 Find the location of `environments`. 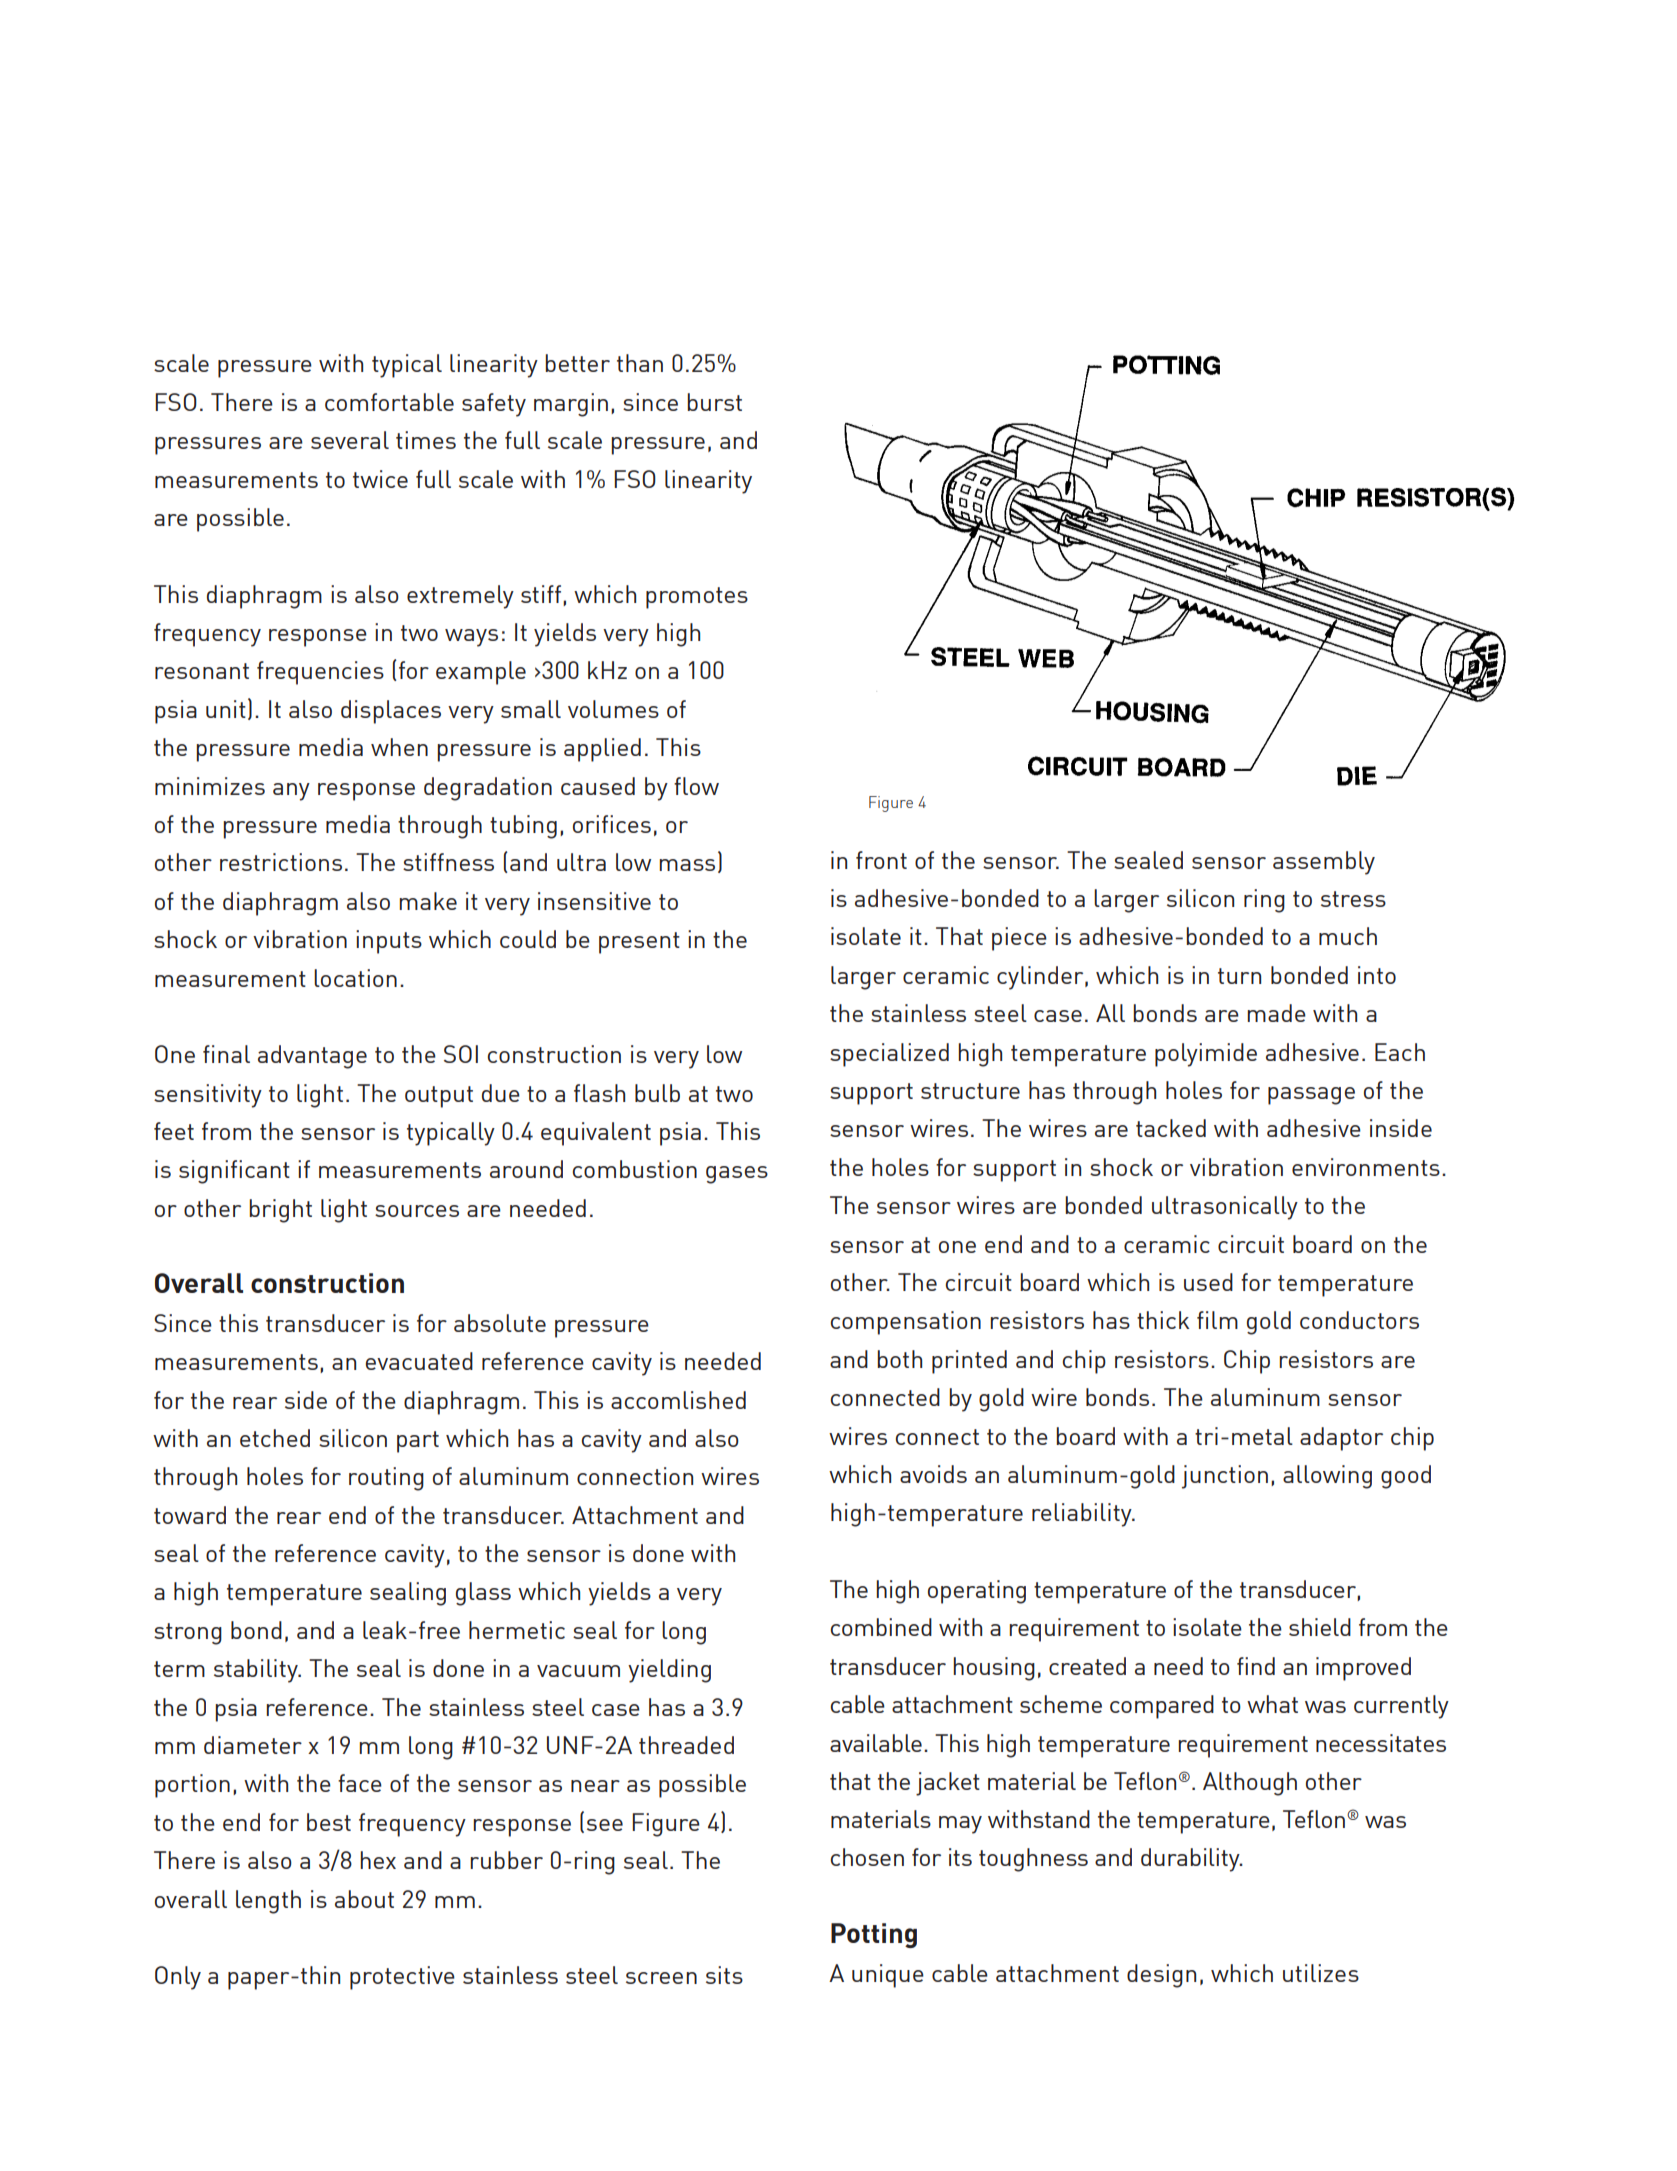

environments is located at coordinates (1366, 1167).
